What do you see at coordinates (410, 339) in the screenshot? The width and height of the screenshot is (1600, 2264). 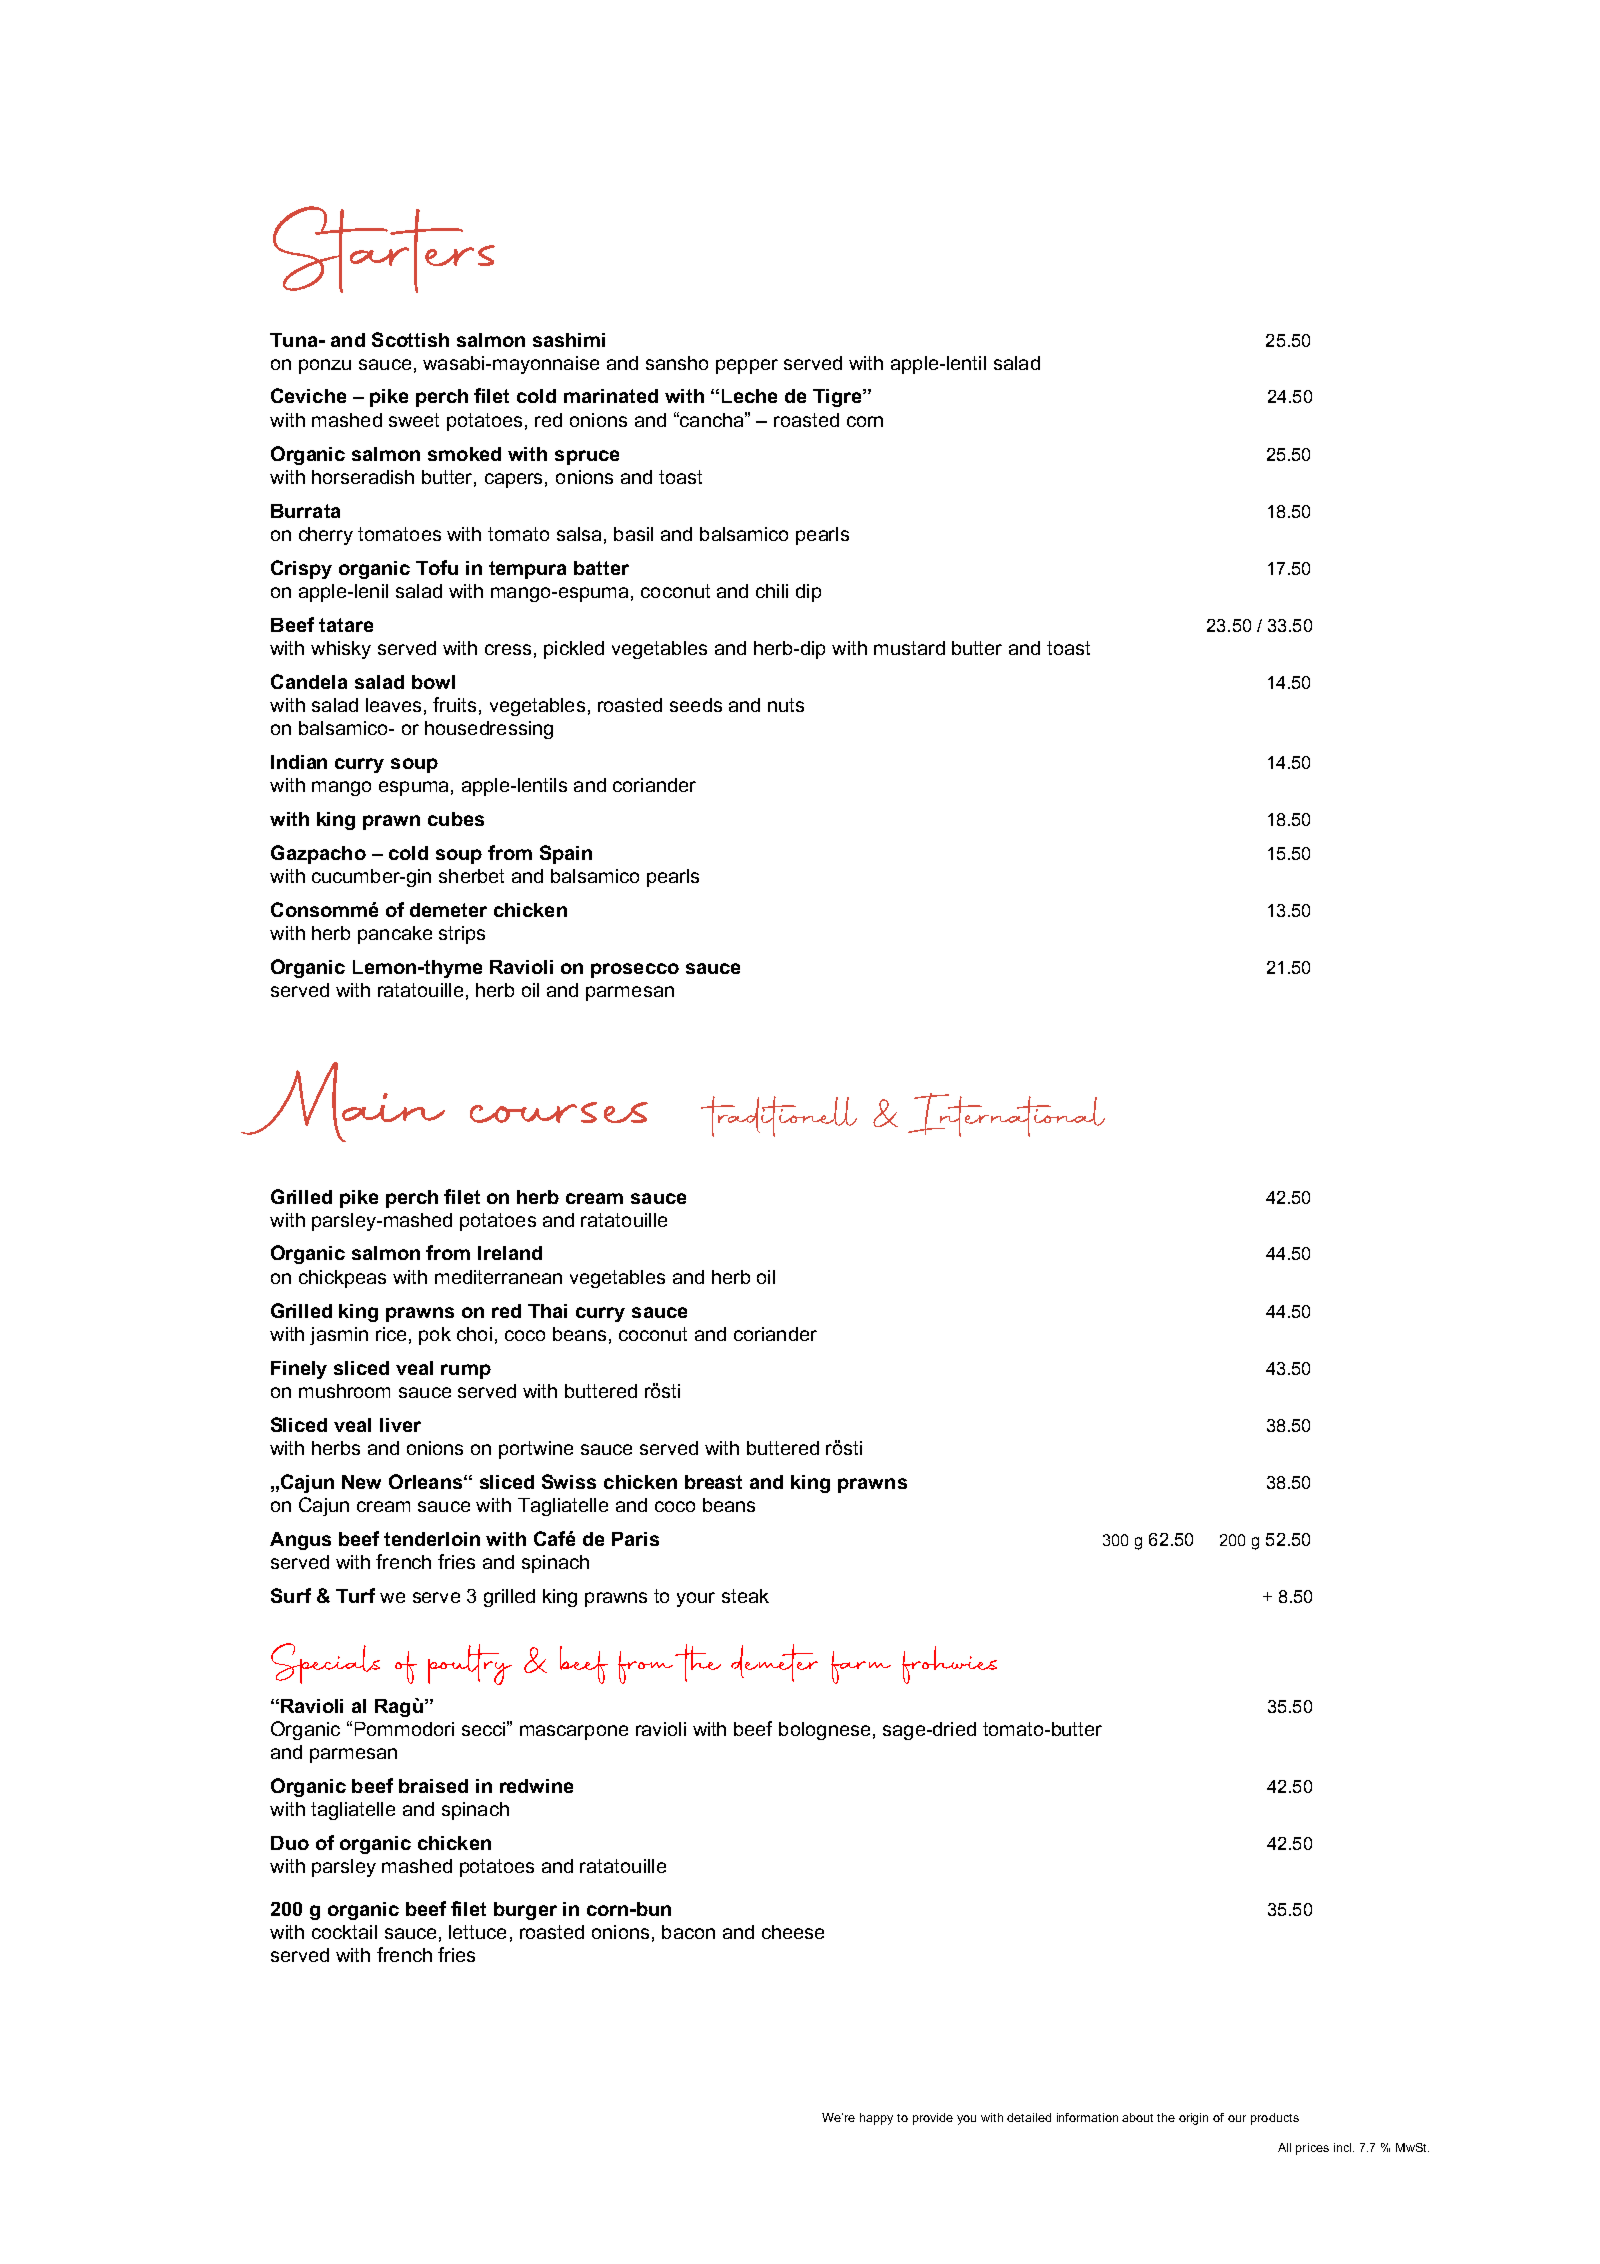 I see `Scottish` at bounding box center [410, 339].
